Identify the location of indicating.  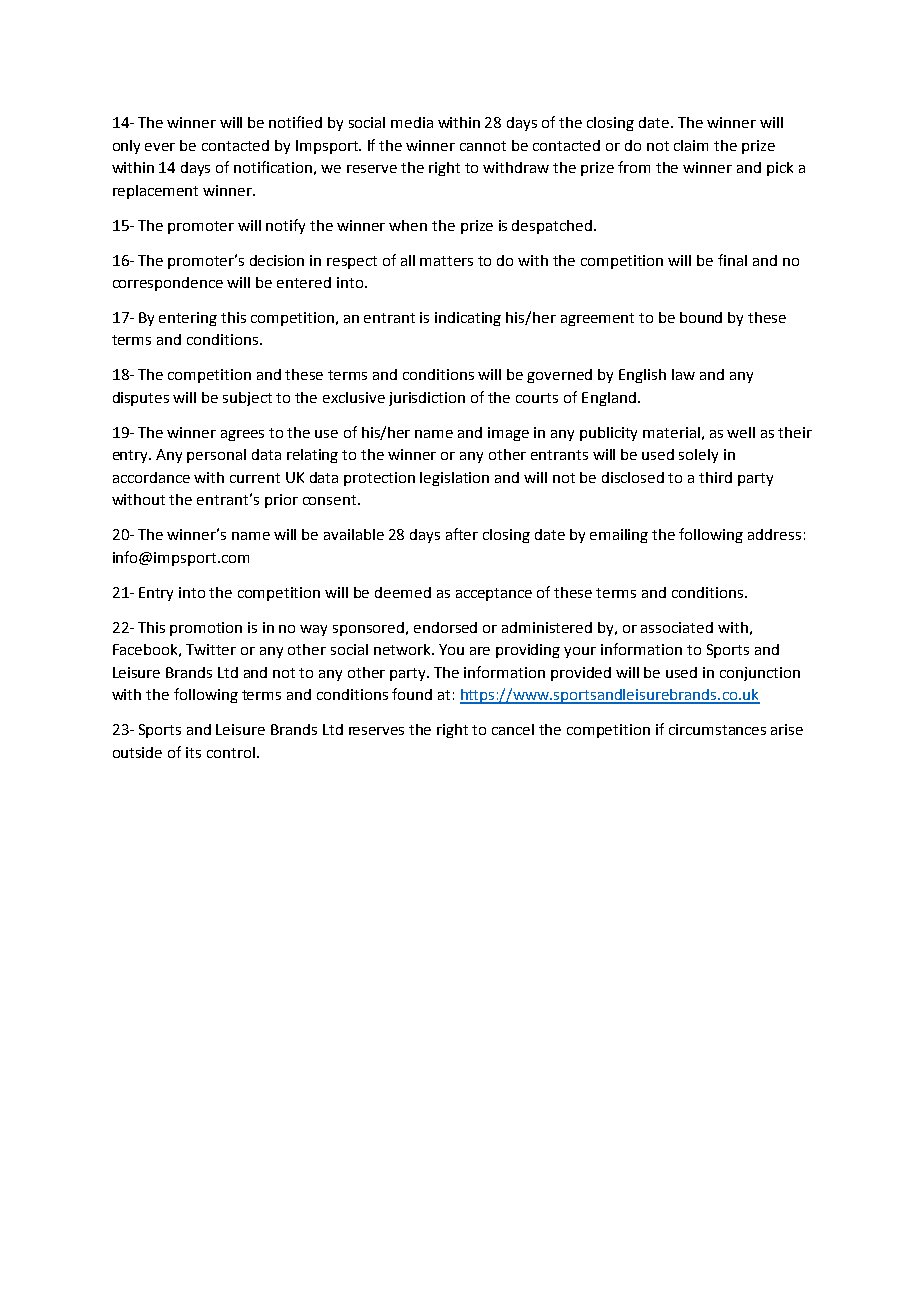
(468, 319).
